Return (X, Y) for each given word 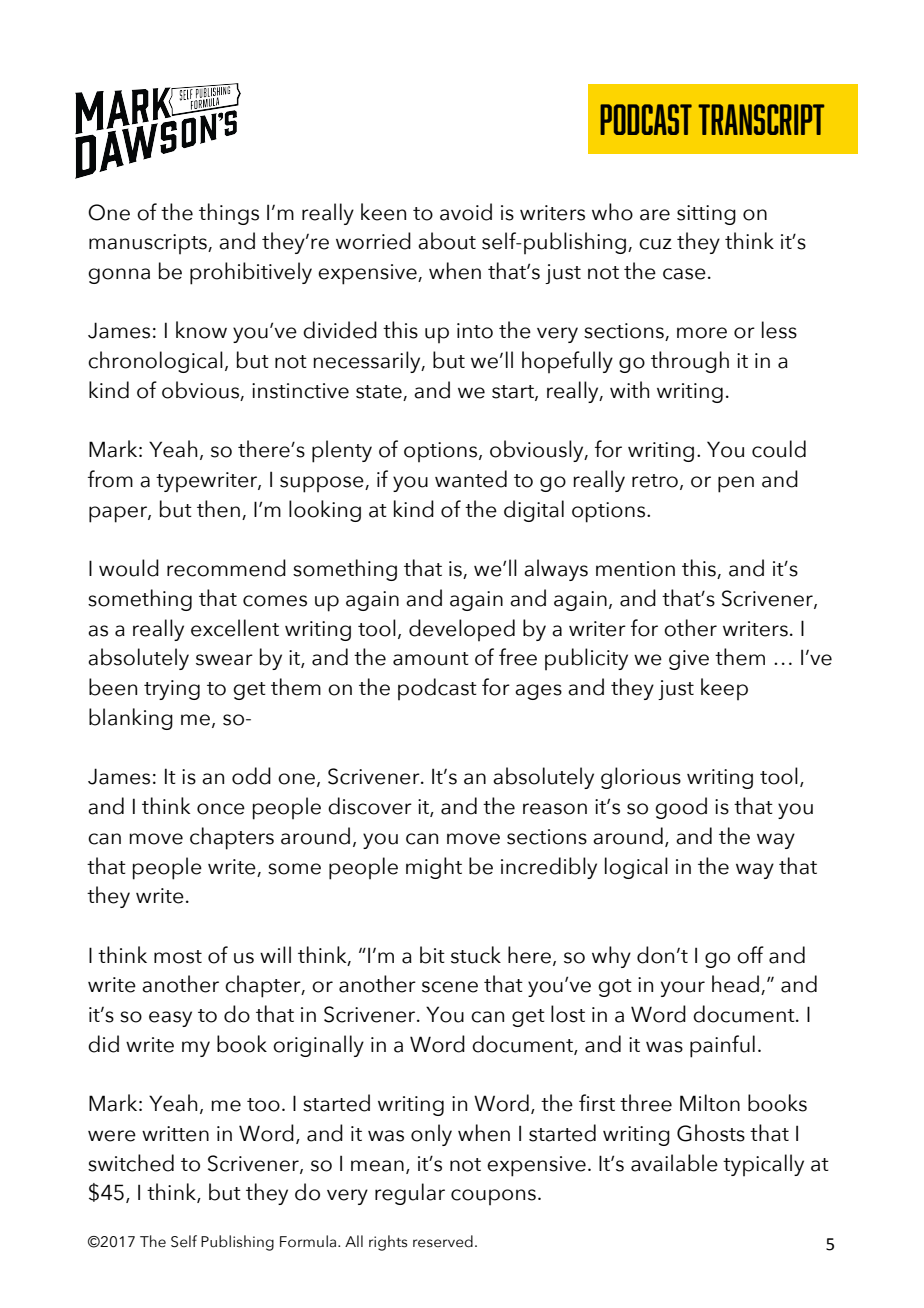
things (229, 214)
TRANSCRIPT (761, 119)
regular (410, 1194)
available (674, 1163)
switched (131, 1163)
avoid (466, 212)
